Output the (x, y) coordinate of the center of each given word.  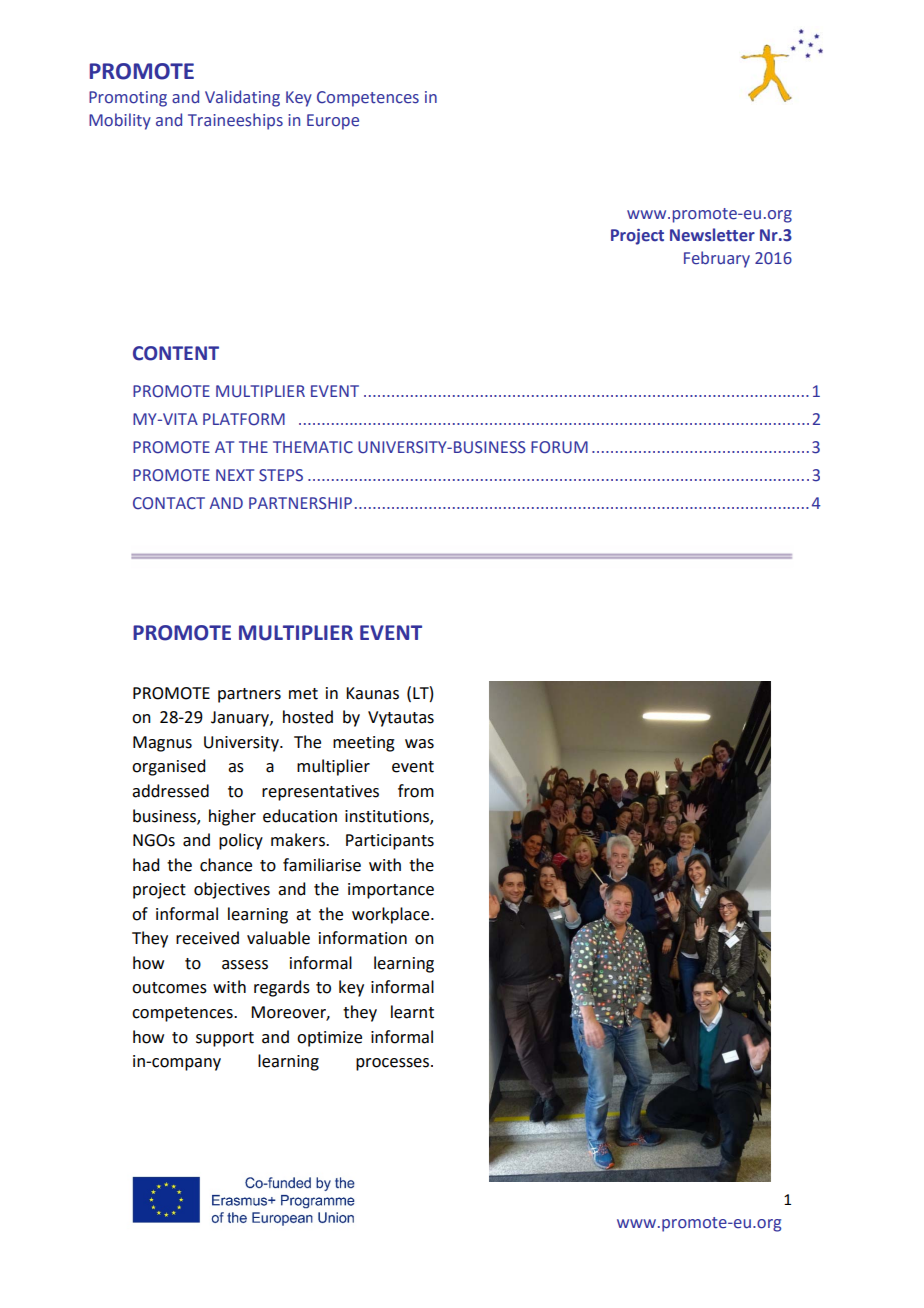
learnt (412, 1012)
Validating (242, 98)
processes (394, 1064)
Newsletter (712, 235)
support (225, 1039)
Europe (333, 122)
